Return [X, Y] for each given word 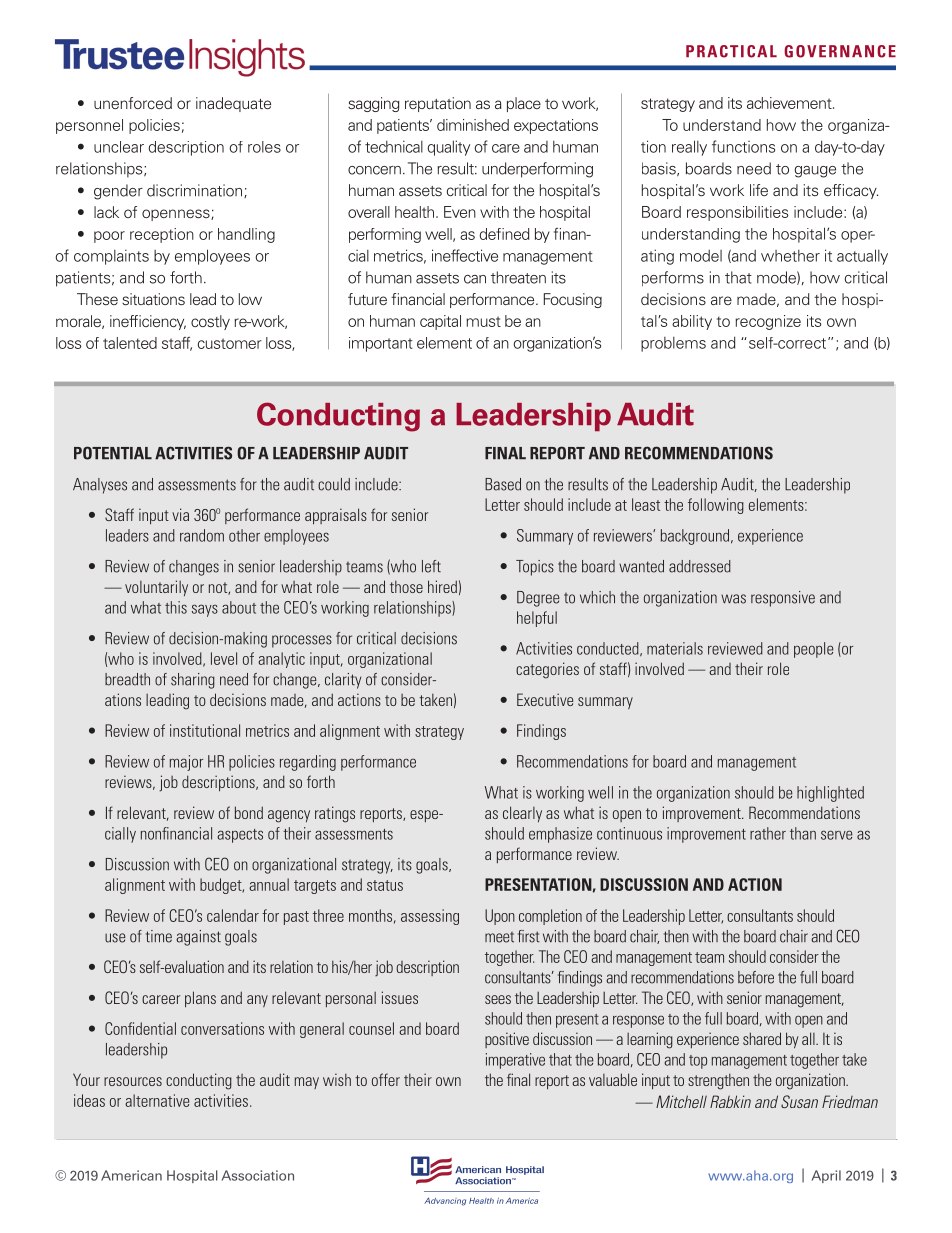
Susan [799, 1101]
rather [768, 833]
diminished [473, 125]
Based [503, 484]
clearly [522, 814]
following [716, 506]
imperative [515, 1061]
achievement [790, 103]
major [186, 763]
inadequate [233, 104]
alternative [157, 1100]
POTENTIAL [113, 453]
